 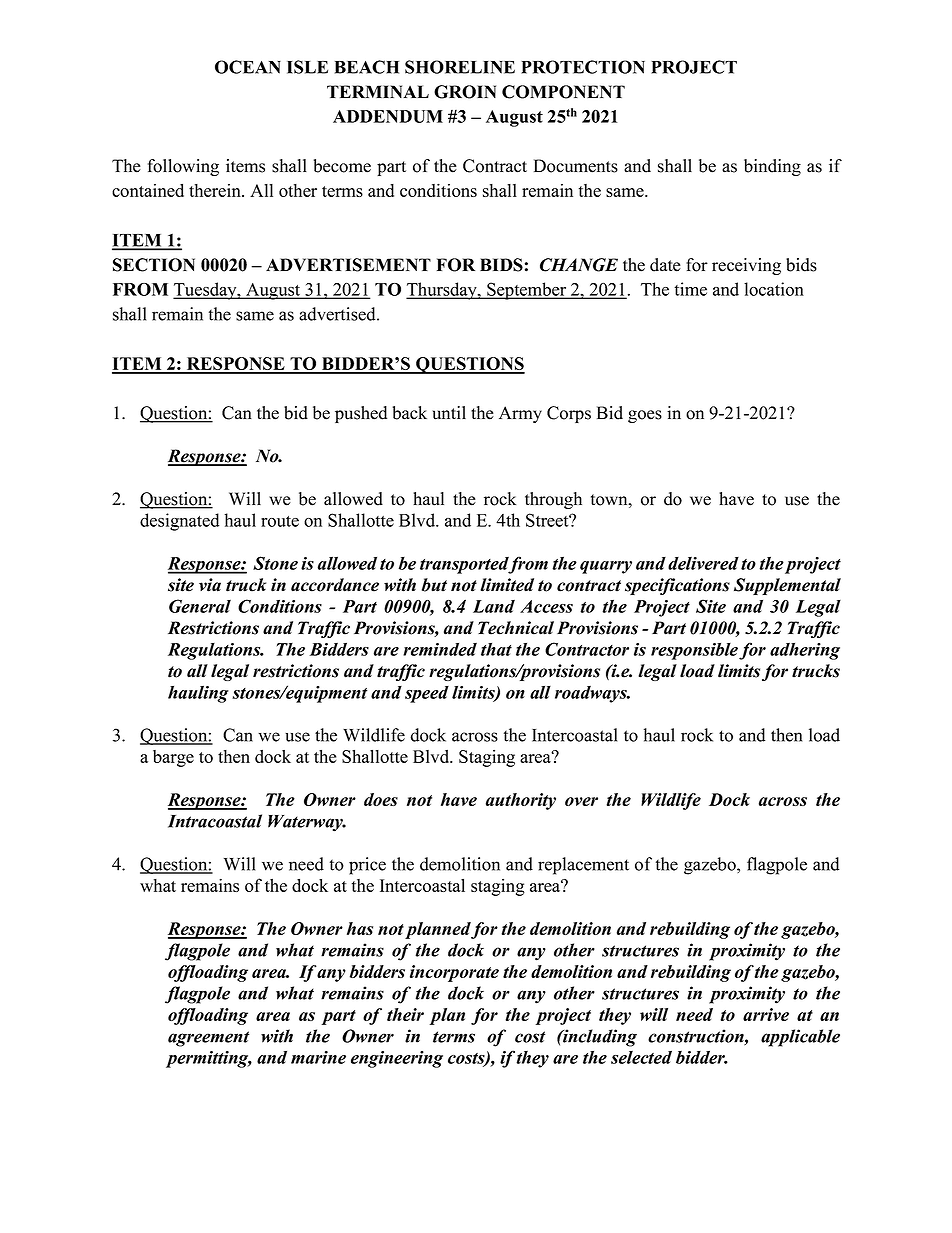 What do you see at coordinates (465, 92) in the document?
I see `GROIN` at bounding box center [465, 92].
